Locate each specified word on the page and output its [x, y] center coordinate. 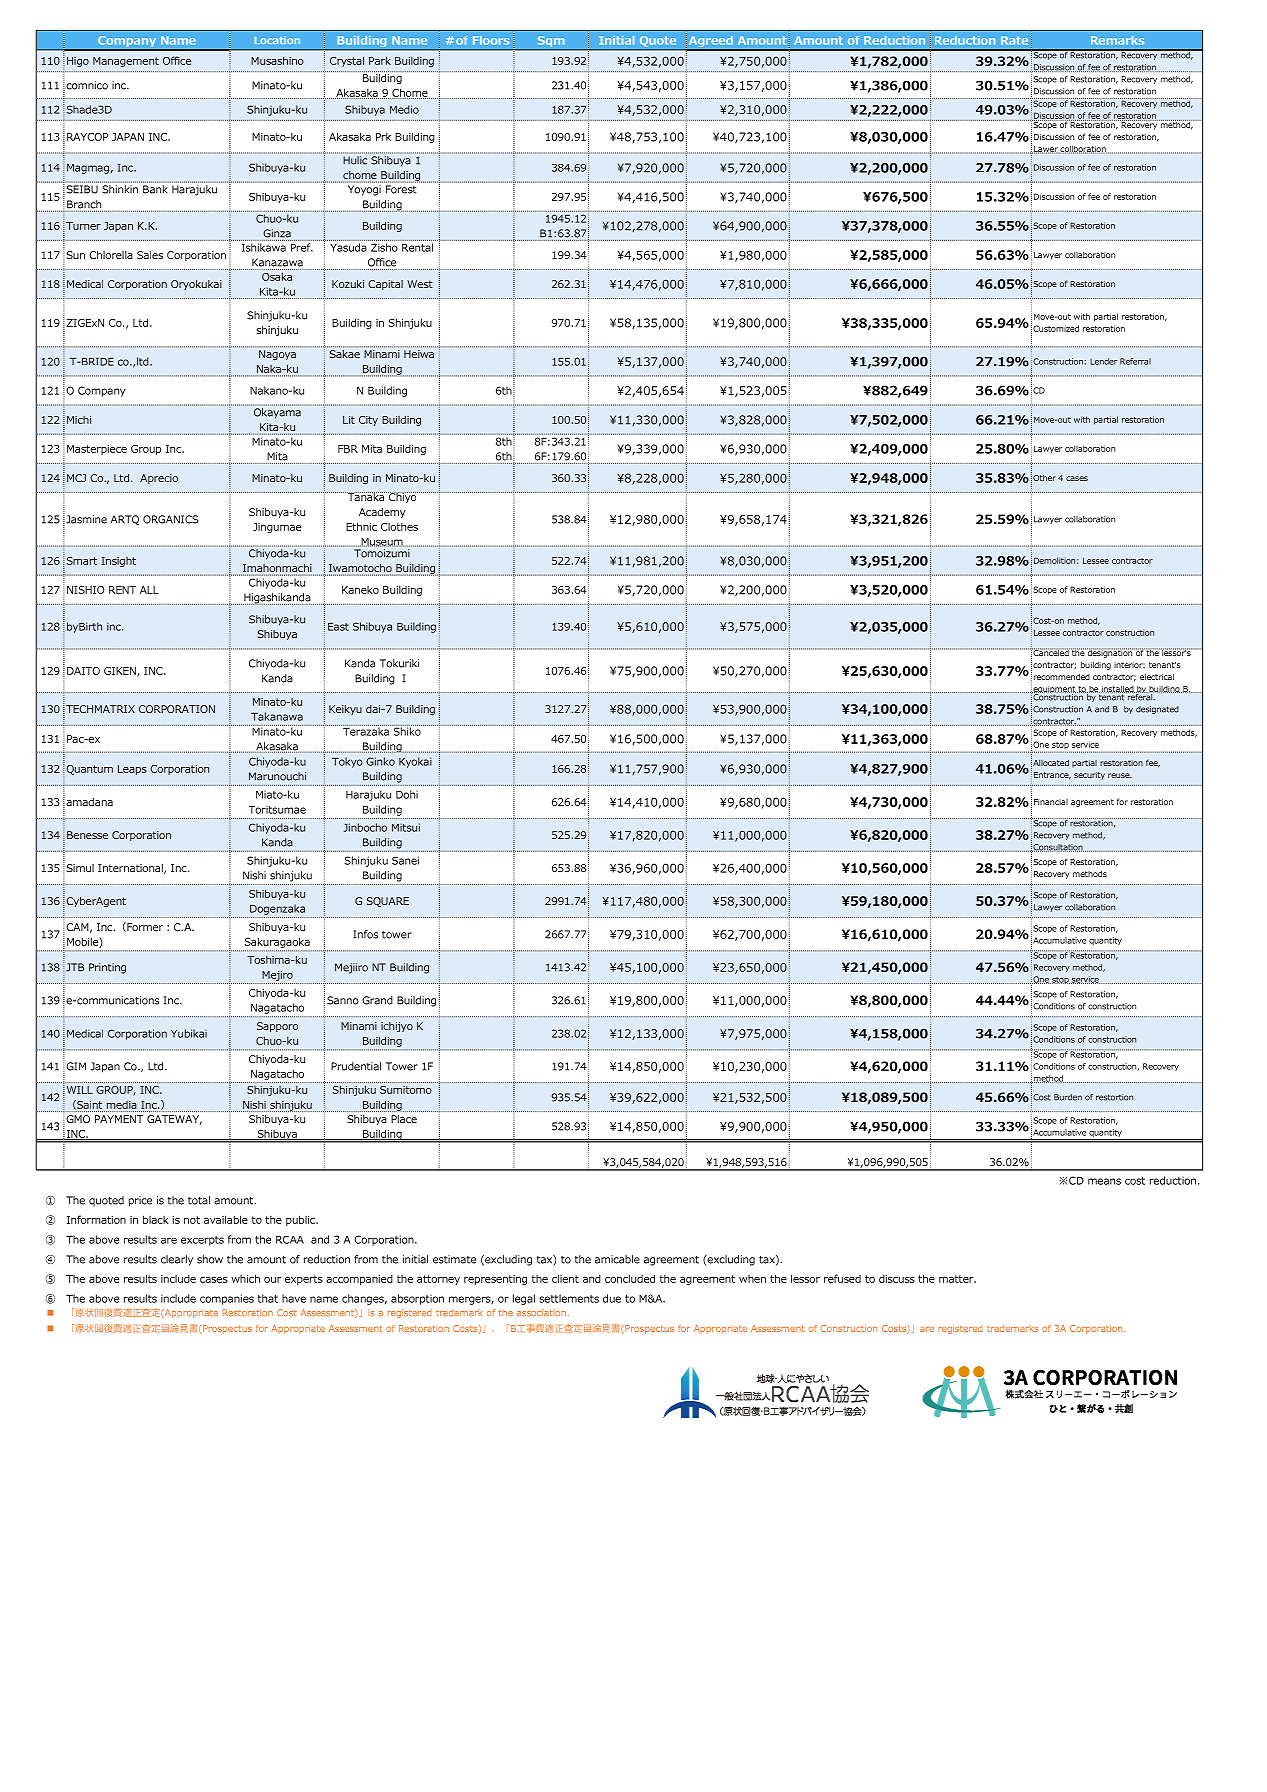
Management [126, 62]
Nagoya [277, 355]
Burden [1068, 1097]
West [420, 284]
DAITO [83, 671]
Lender [1103, 361]
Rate [1014, 40]
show [210, 1259]
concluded [630, 1278]
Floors [491, 40]
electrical [1157, 676]
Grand [377, 1000]
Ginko [380, 761]
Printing [107, 968]
